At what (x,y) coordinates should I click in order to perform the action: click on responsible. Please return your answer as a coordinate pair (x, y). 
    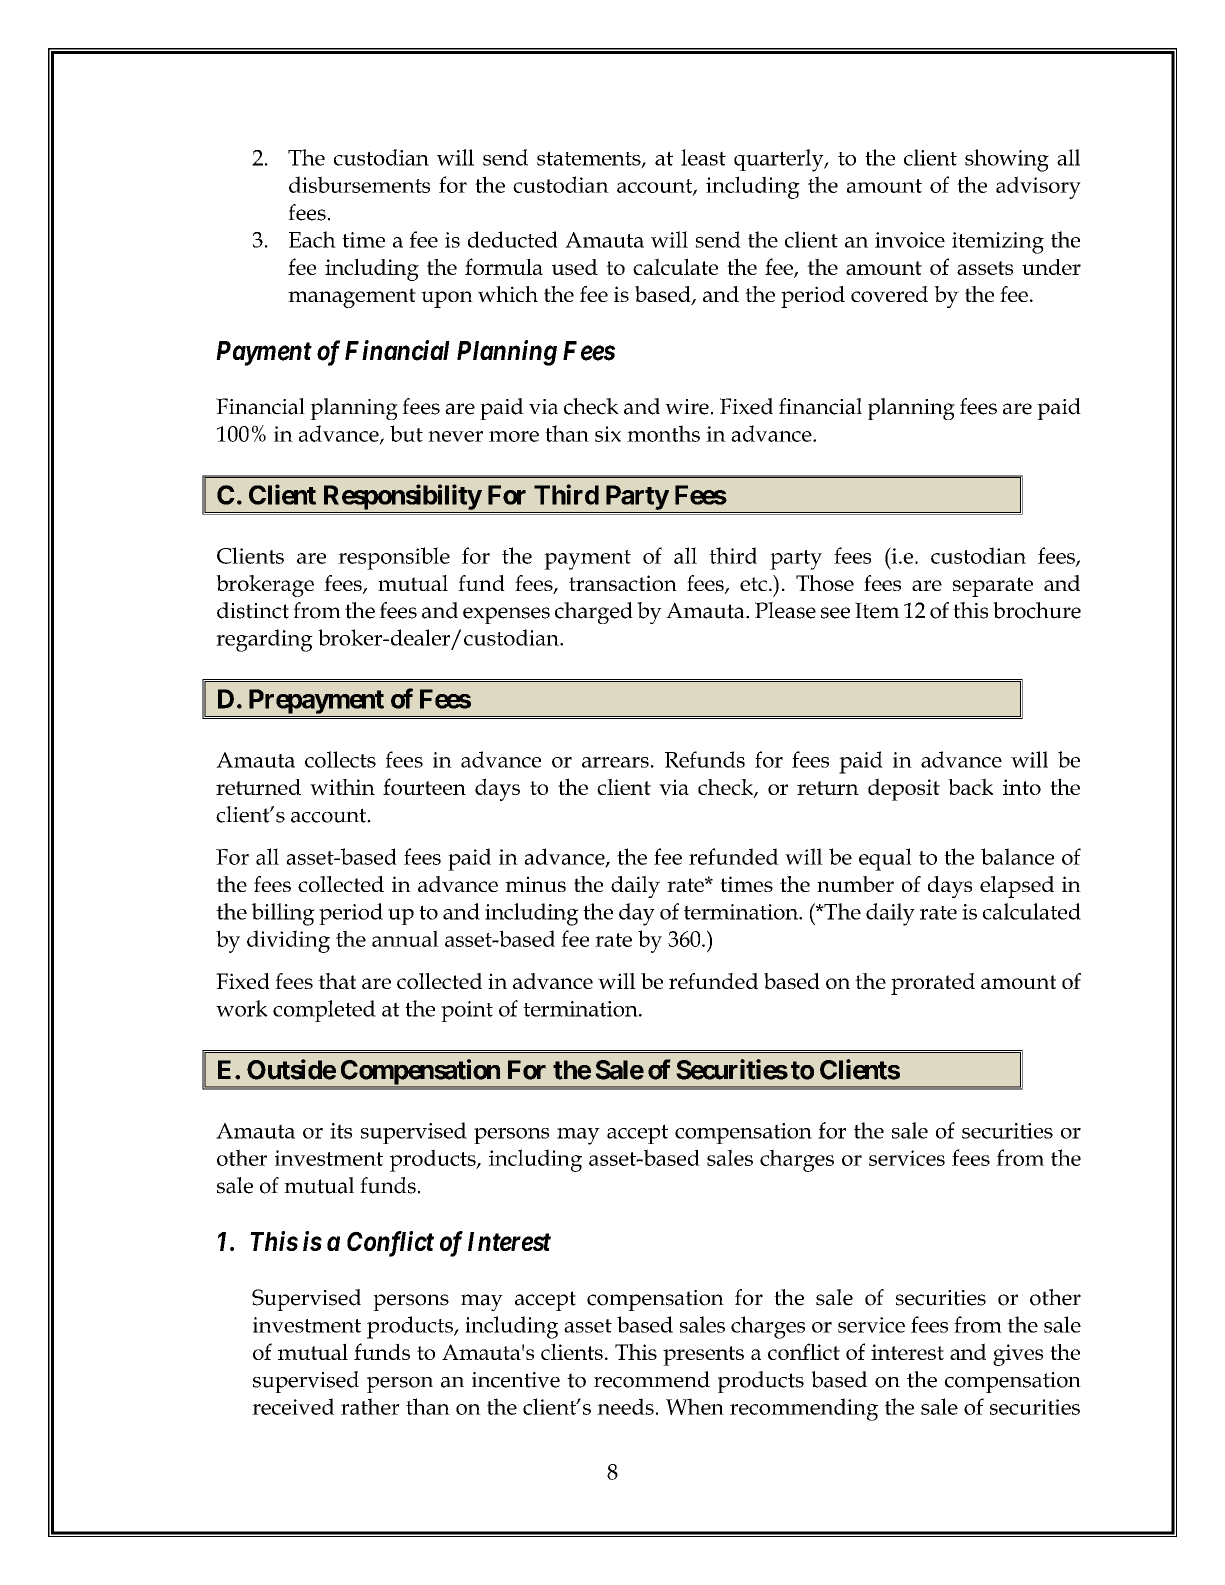
    Looking at the image, I should click on (394, 558).
